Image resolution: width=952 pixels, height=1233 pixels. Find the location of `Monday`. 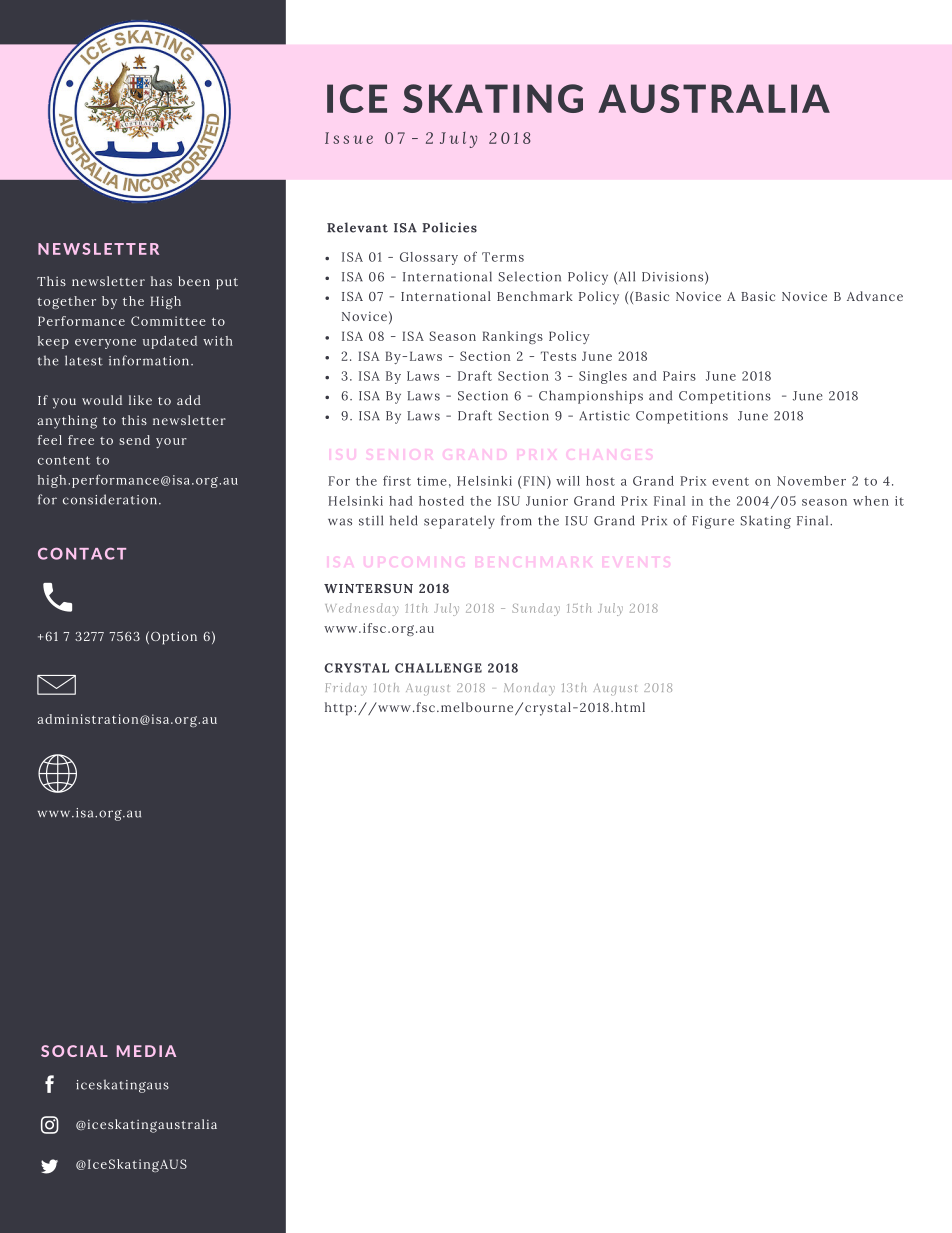

Monday is located at coordinates (529, 689).
